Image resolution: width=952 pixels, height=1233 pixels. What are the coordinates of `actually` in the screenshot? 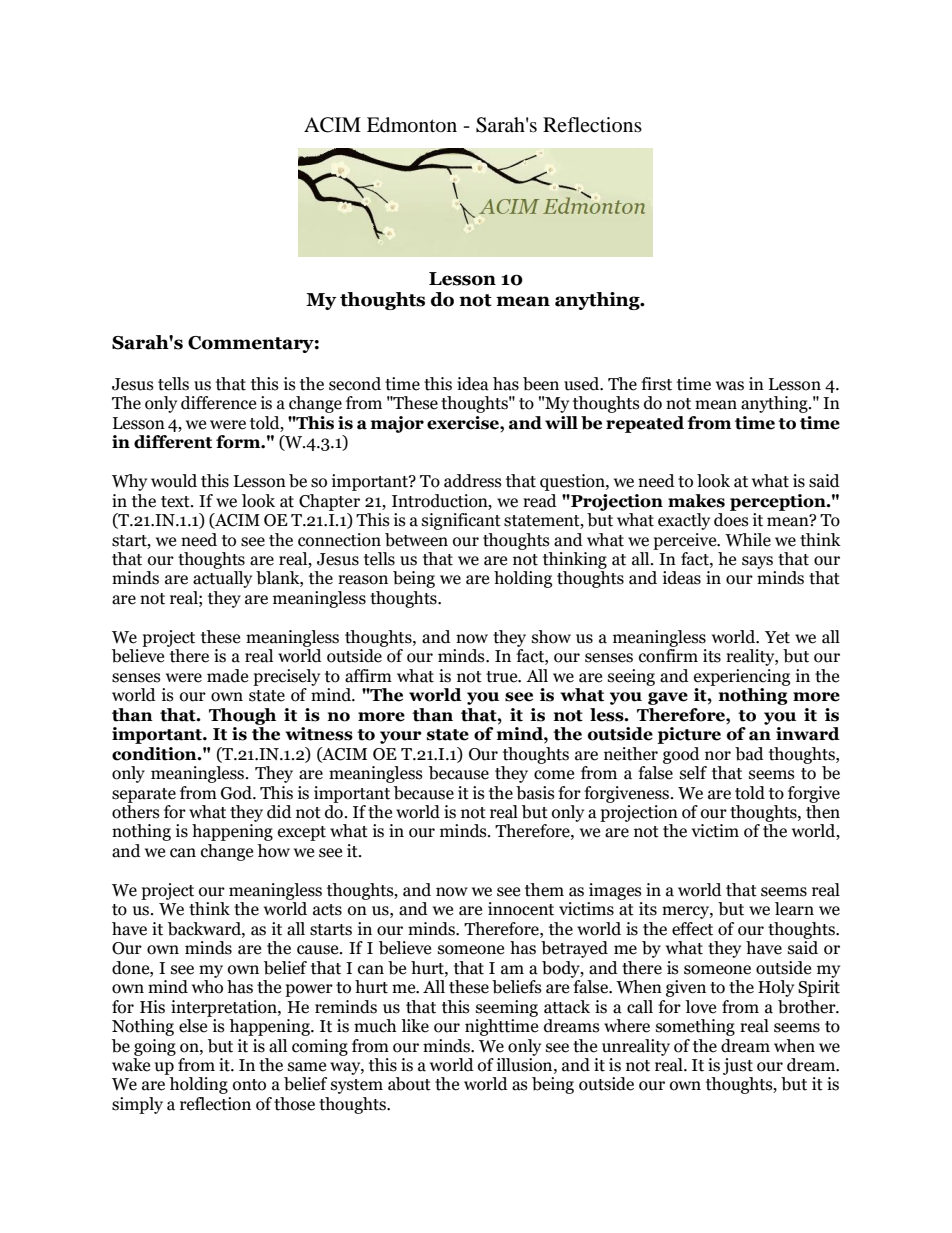 It's located at (222, 579).
